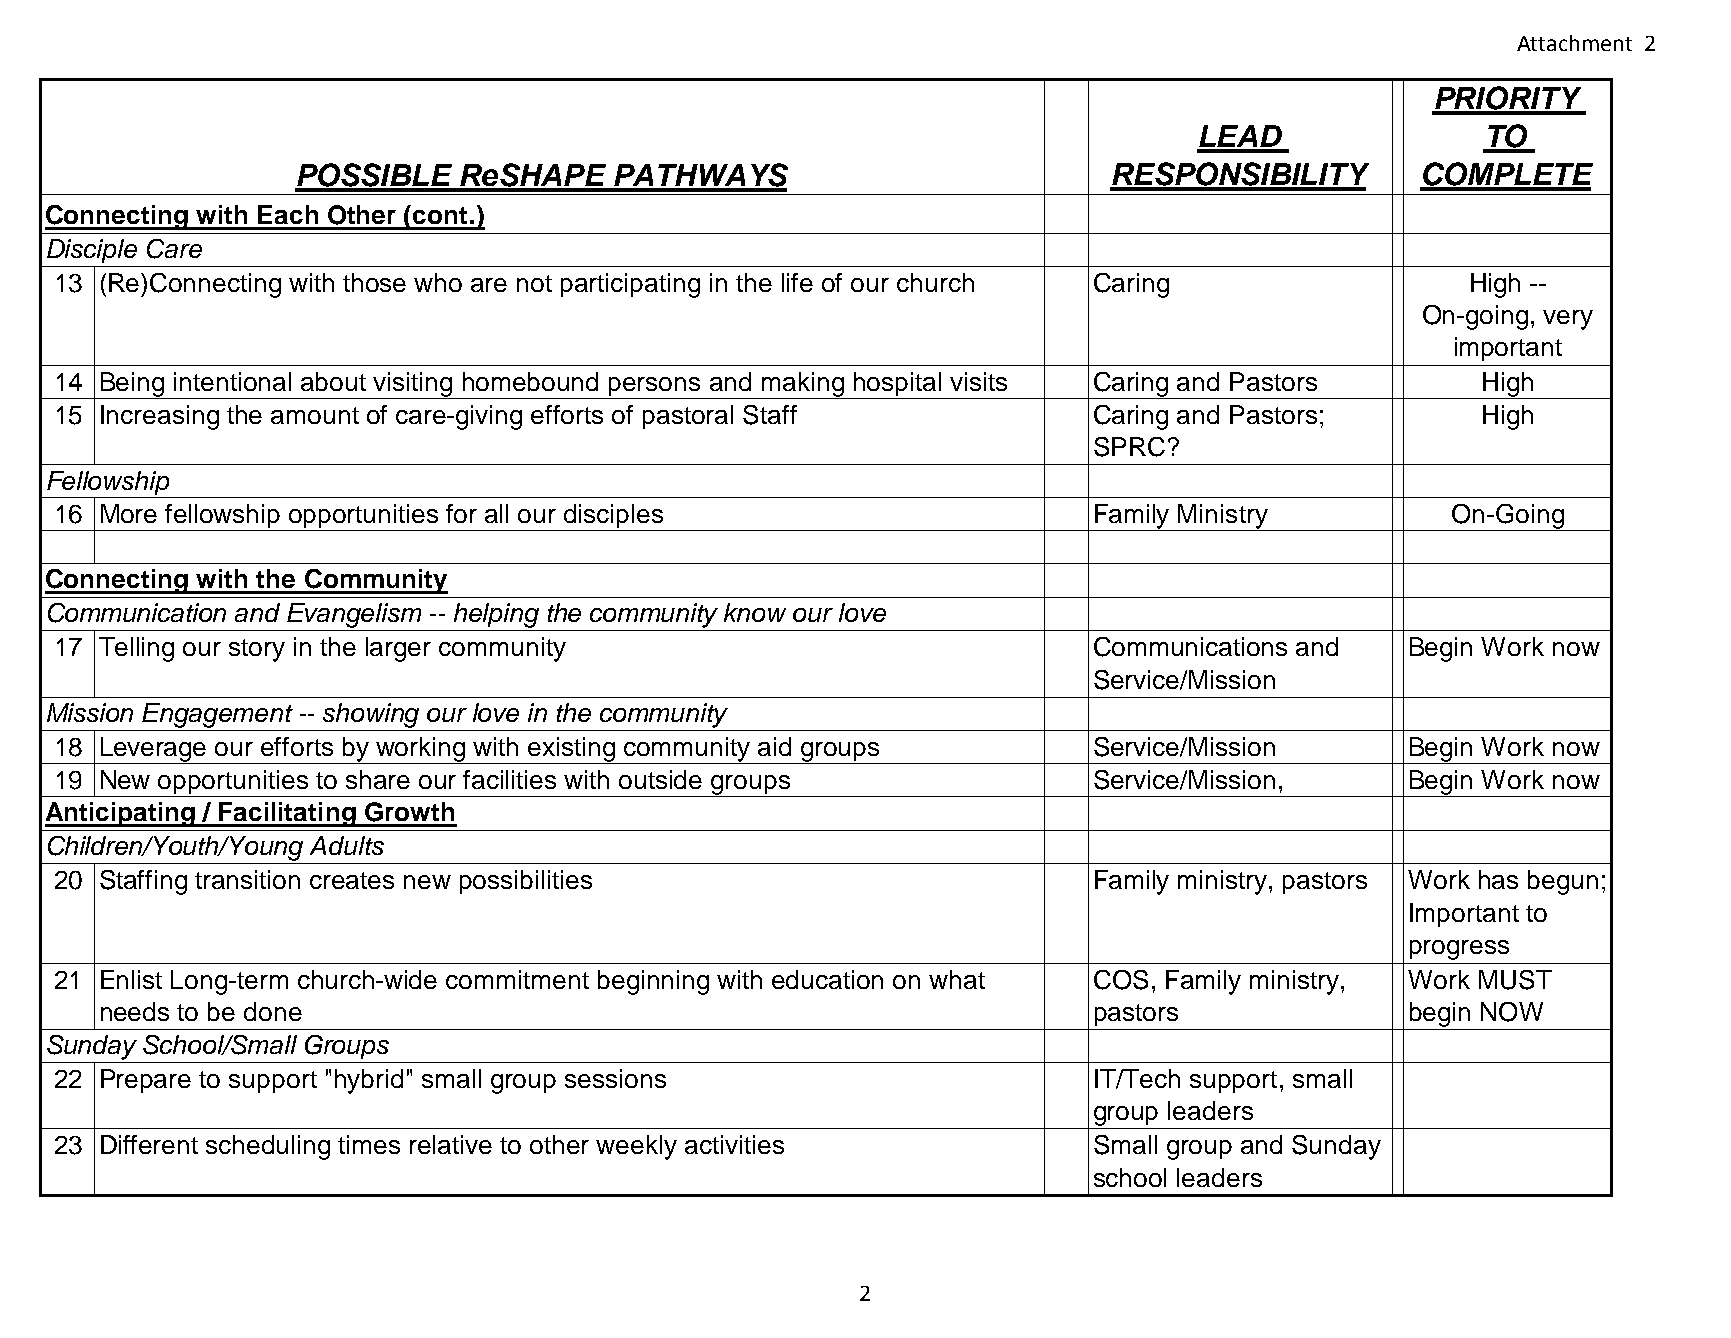 The image size is (1731, 1338). Describe the element at coordinates (660, 779) in the screenshot. I see `outside` at that location.
